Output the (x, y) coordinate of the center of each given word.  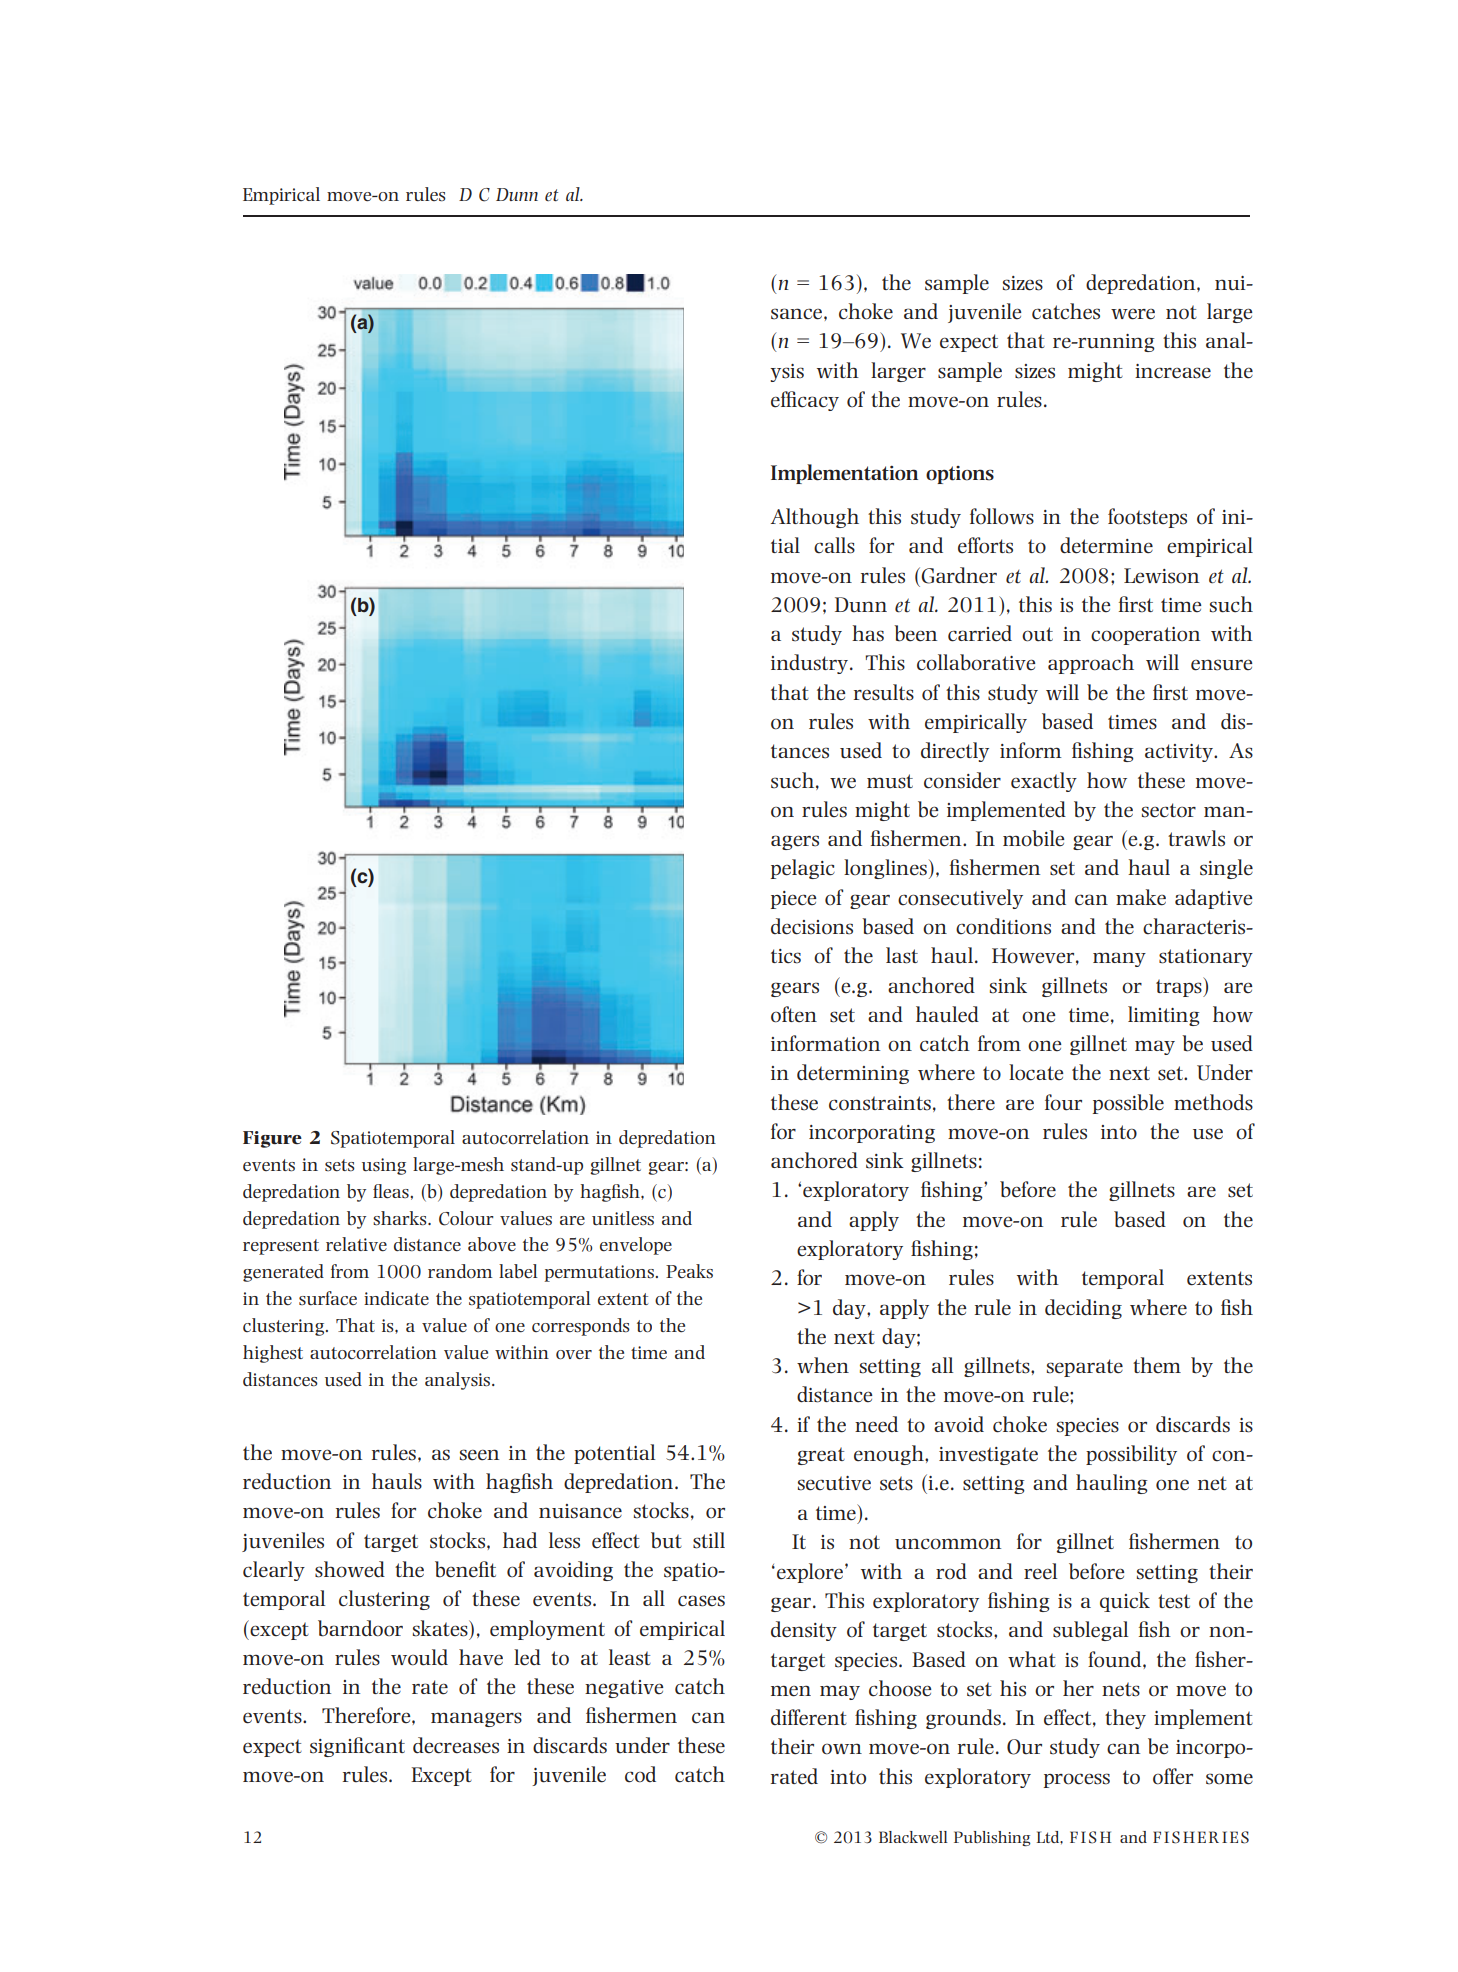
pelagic (803, 869)
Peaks (689, 1271)
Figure (272, 1139)
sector (1169, 810)
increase (1173, 371)
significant (357, 1747)
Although (815, 518)
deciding (1083, 1309)
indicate (396, 1298)
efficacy (805, 401)
